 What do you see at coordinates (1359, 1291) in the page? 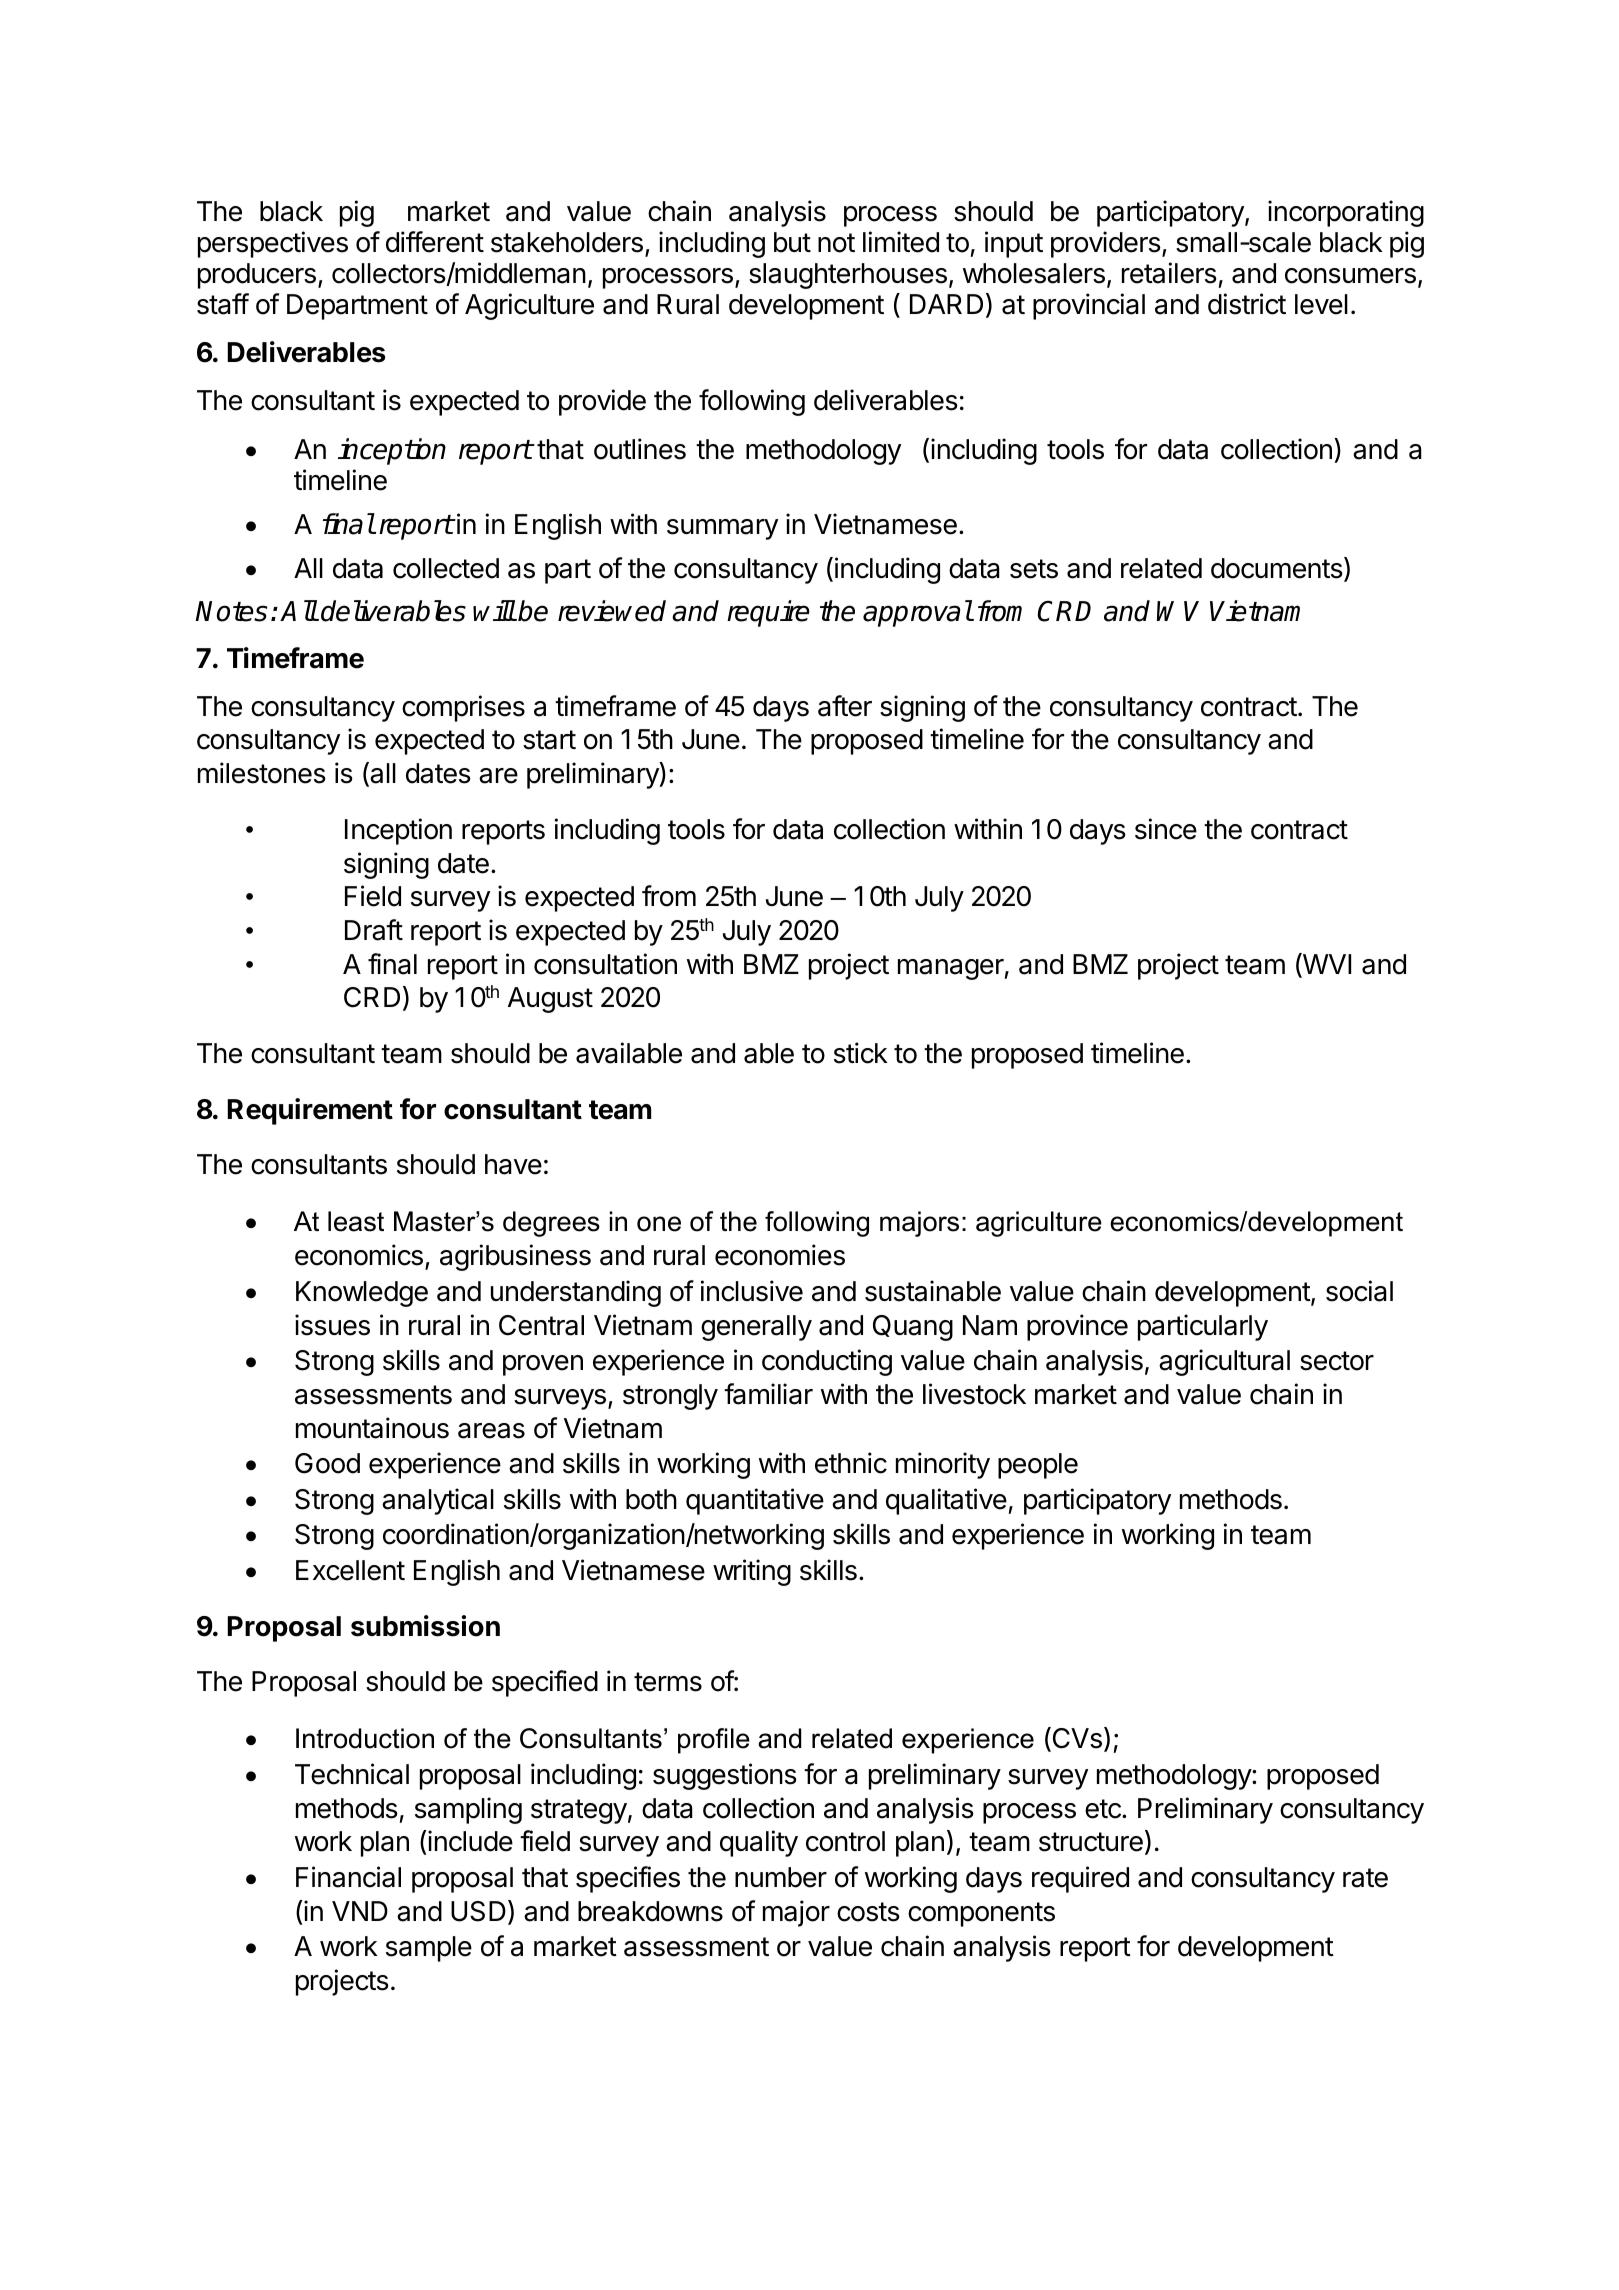
I see `social` at bounding box center [1359, 1291].
